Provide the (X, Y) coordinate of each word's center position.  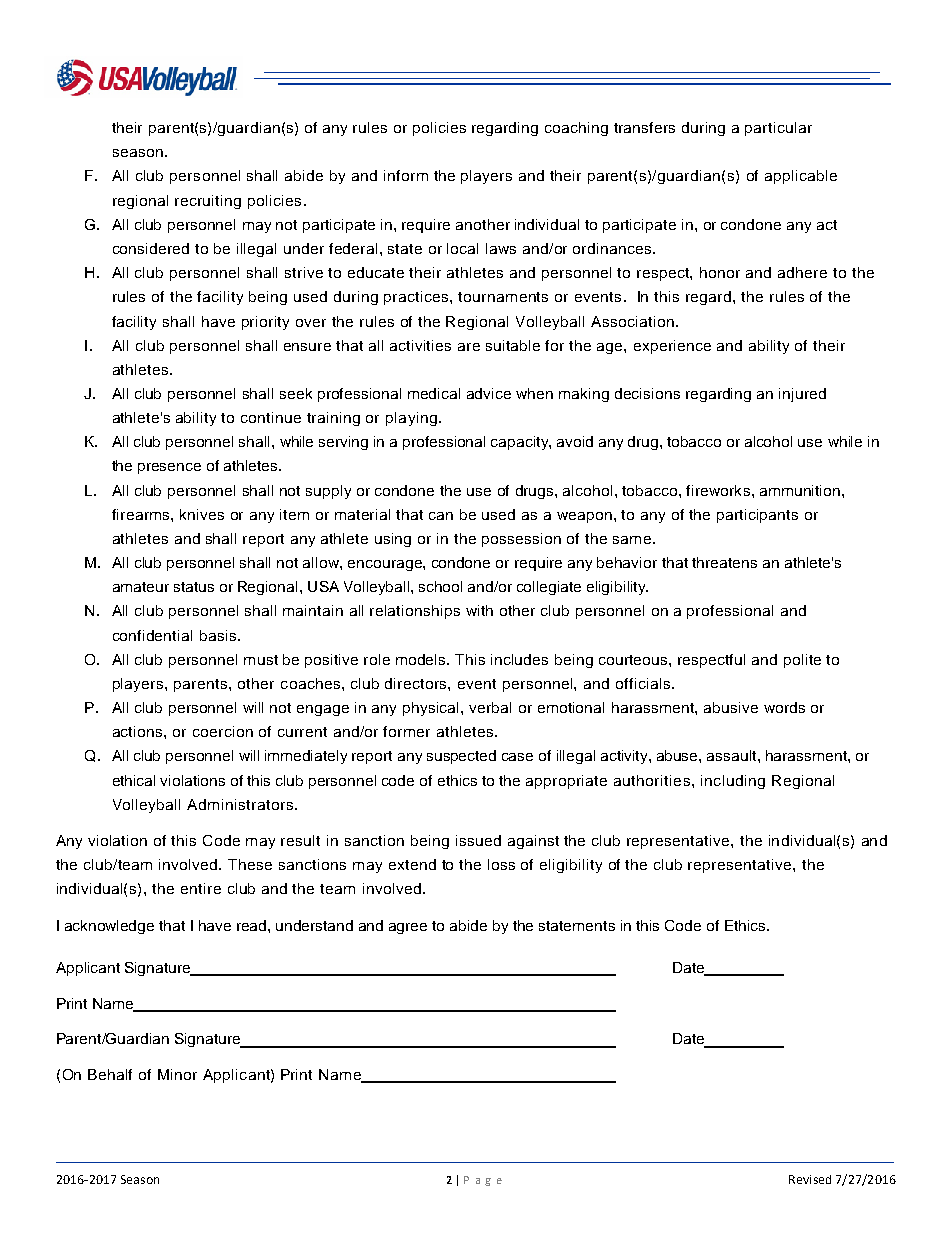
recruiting (208, 202)
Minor (177, 1074)
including (733, 782)
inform (406, 175)
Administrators (240, 804)
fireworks (718, 490)
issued (478, 840)
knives (202, 514)
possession (521, 540)
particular (778, 129)
